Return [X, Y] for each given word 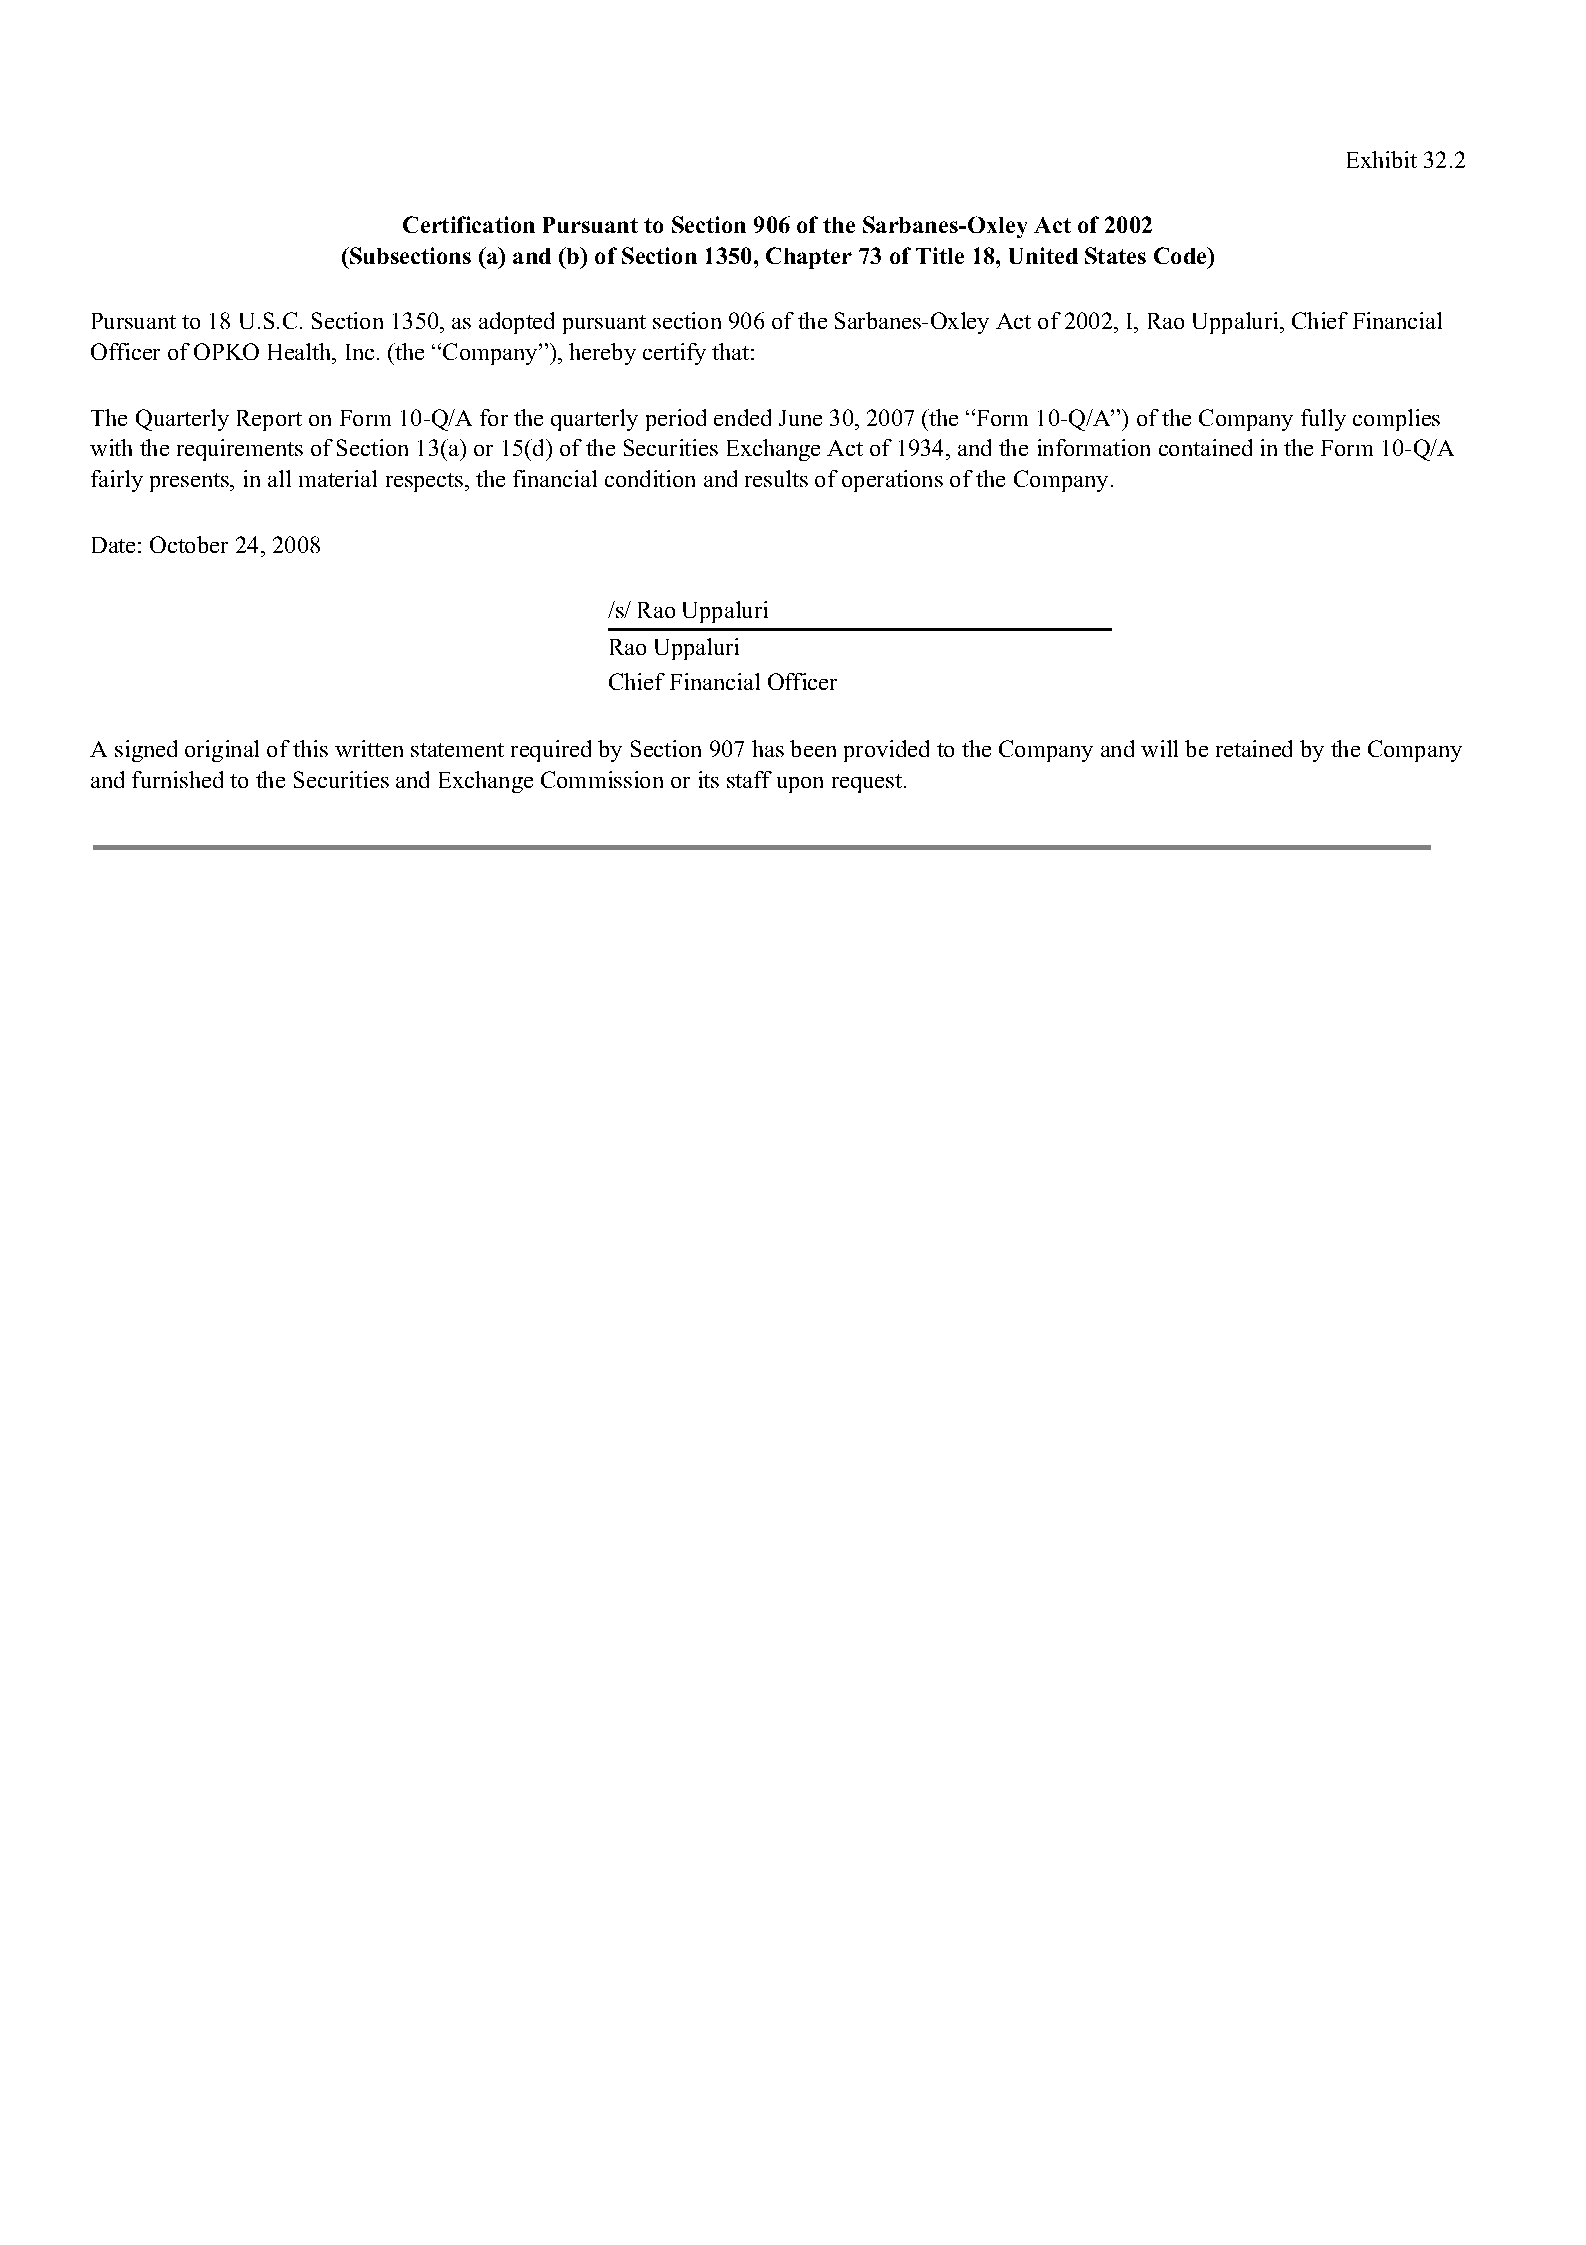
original [222, 751]
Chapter [809, 258]
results [776, 478]
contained [1205, 447]
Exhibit [1382, 159]
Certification [469, 224]
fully [1323, 420]
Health [301, 351]
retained [1254, 748]
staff [749, 779]
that [730, 351]
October [189, 544]
